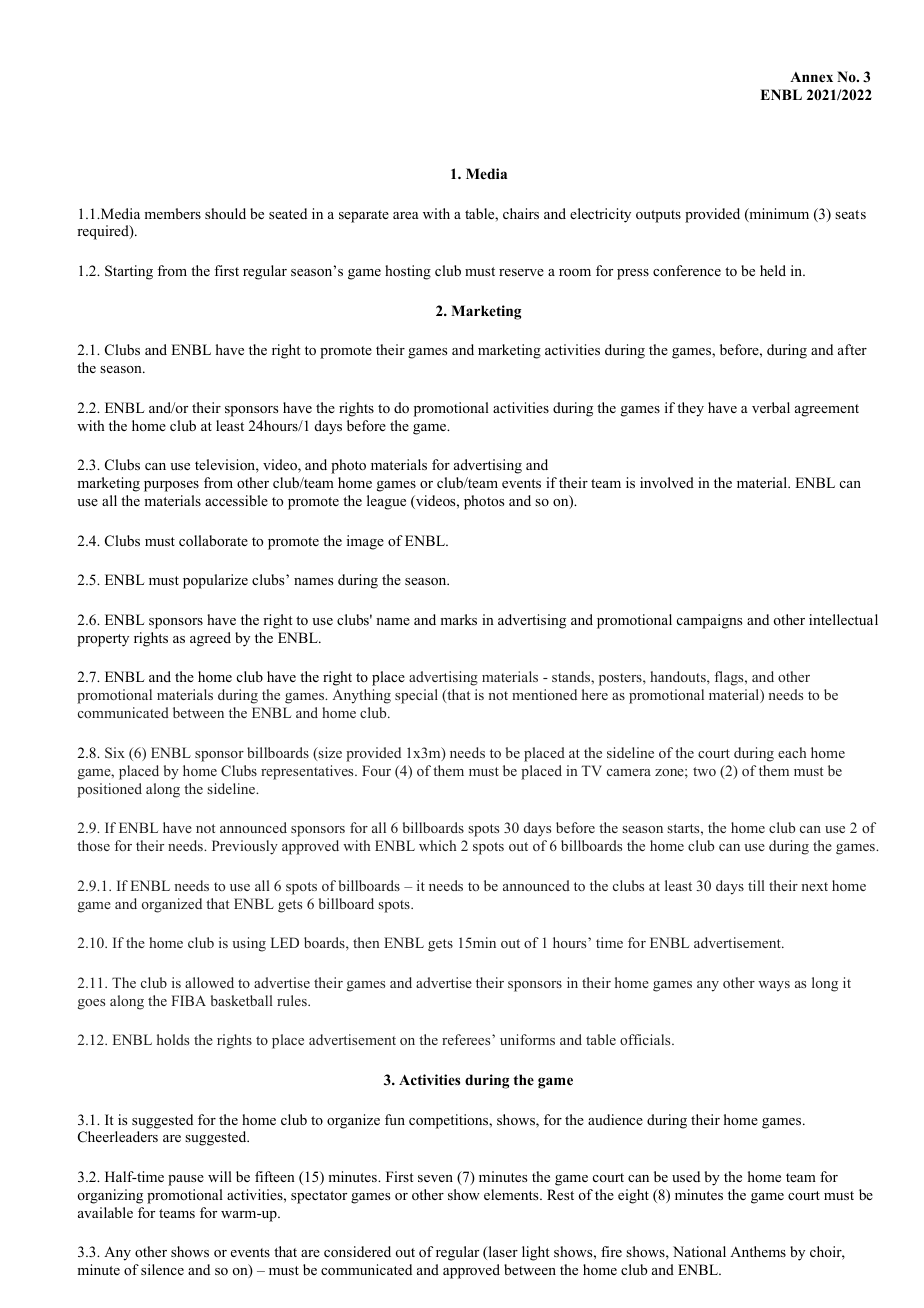 The image size is (924, 1308). Describe the element at coordinates (699, 1252) in the document. I see `National` at that location.
